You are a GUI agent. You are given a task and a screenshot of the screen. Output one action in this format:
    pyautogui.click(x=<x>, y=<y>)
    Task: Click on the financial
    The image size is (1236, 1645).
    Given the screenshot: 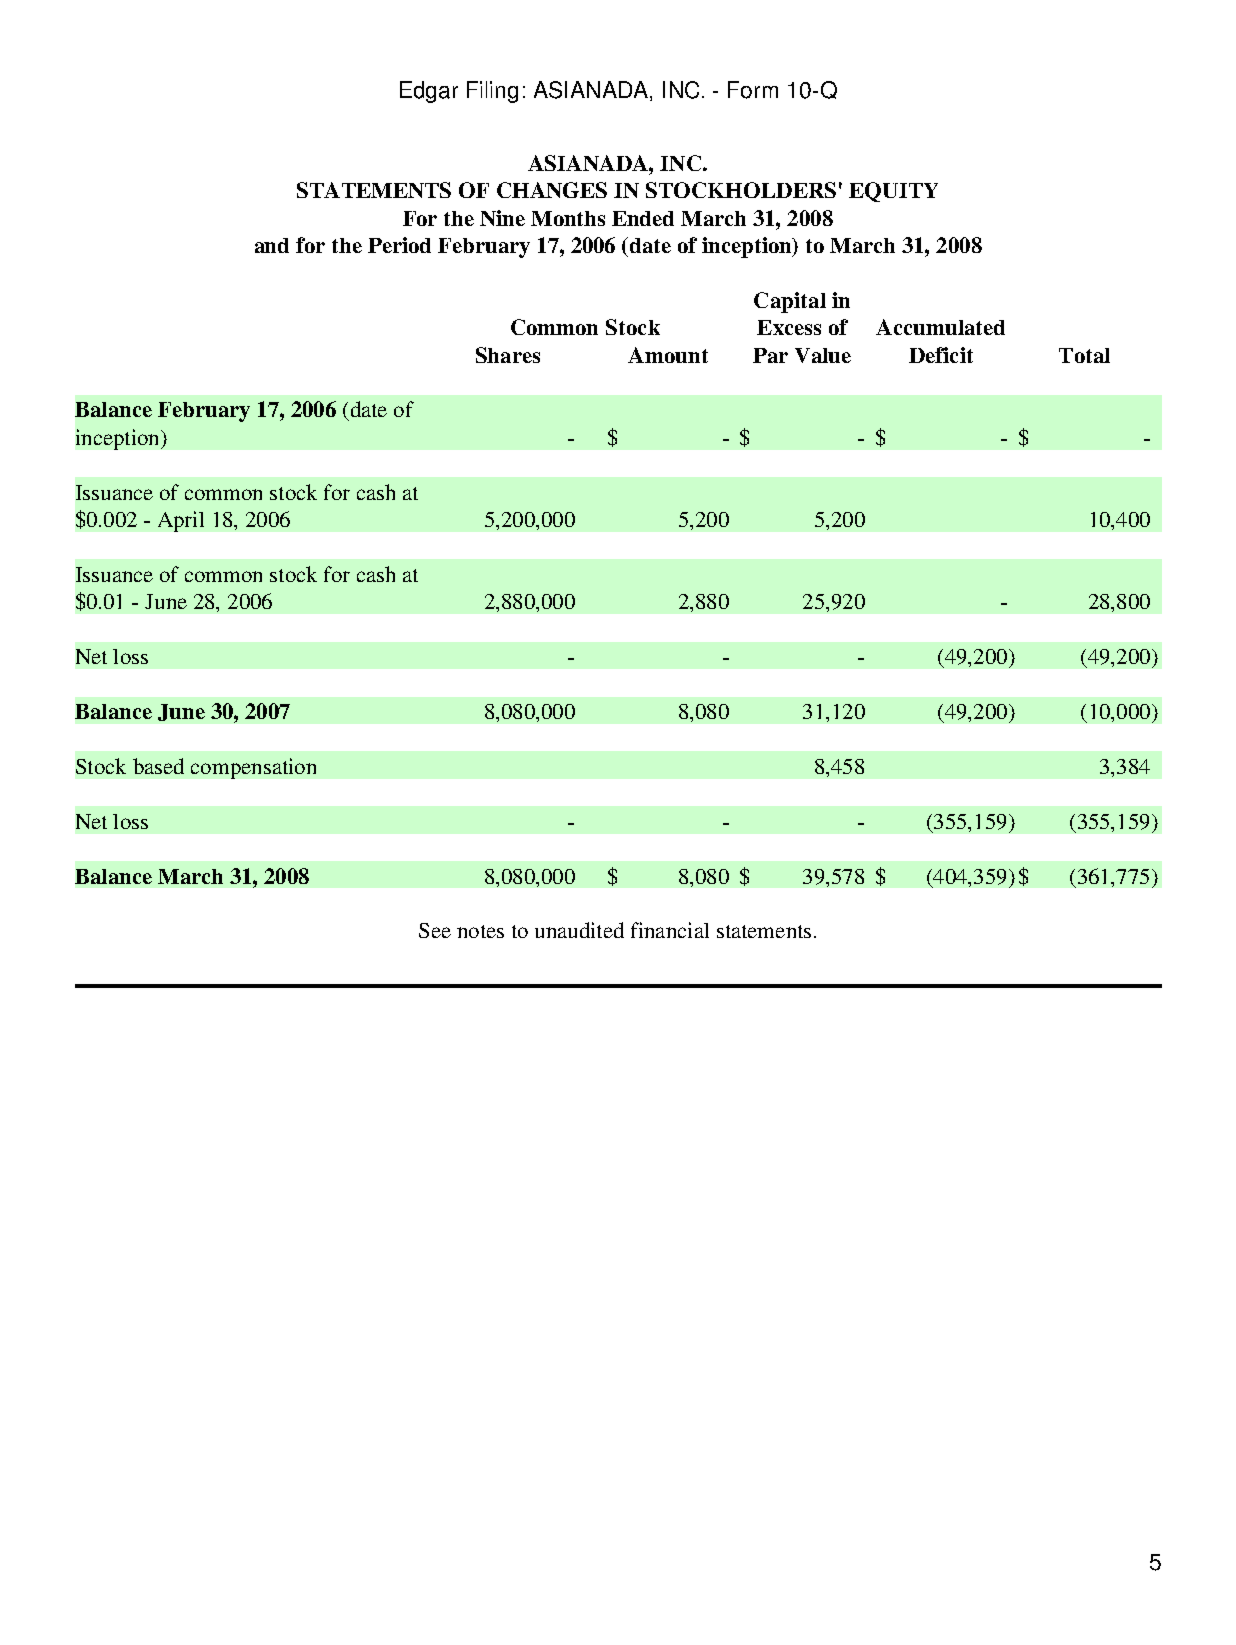 What is the action you would take?
    pyautogui.click(x=670, y=930)
